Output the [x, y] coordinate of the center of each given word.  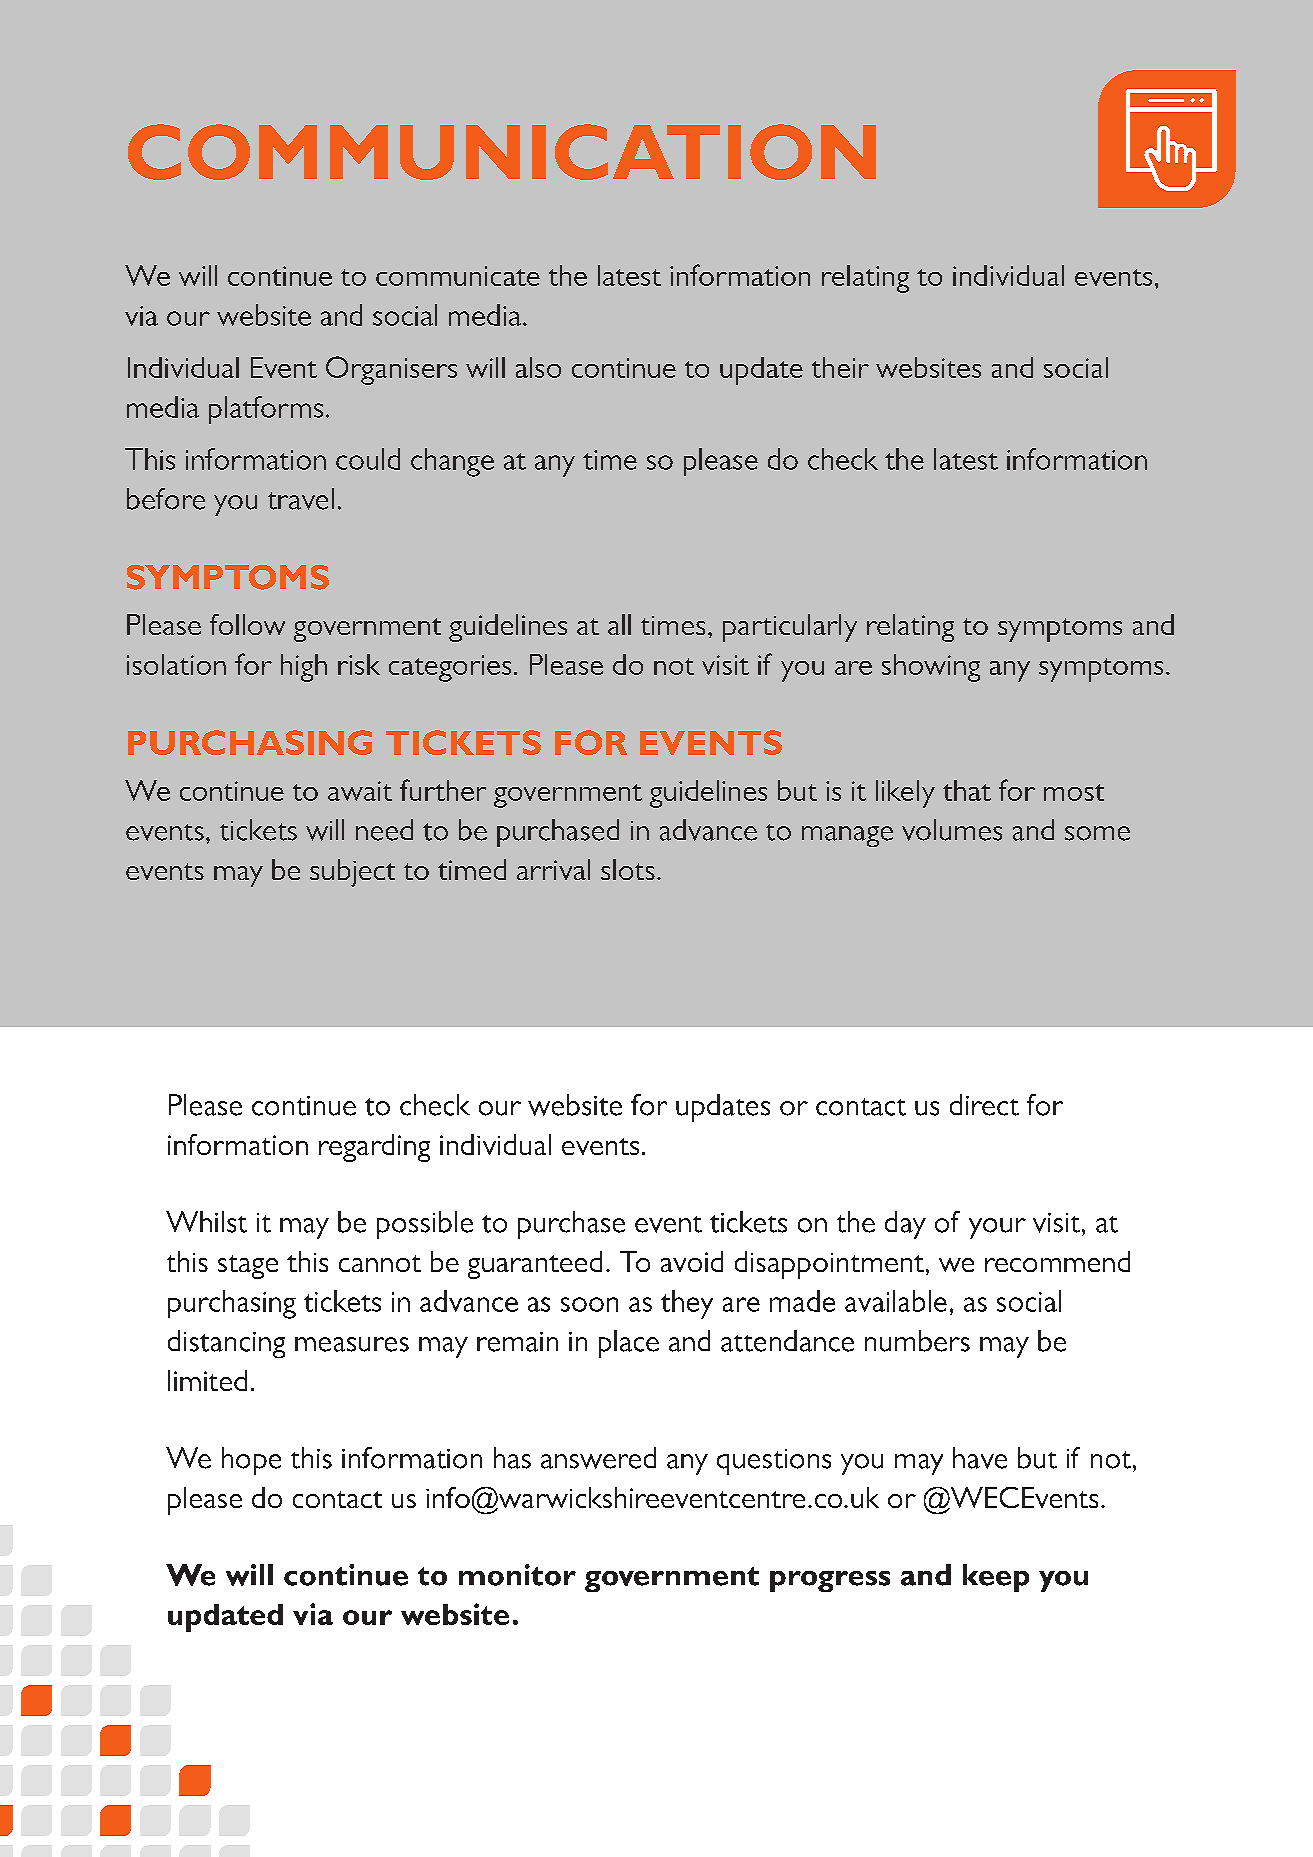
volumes [952, 830]
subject [352, 873]
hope [251, 1461]
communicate [458, 276]
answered [598, 1458]
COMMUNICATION [502, 152]
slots [628, 869]
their [840, 367]
